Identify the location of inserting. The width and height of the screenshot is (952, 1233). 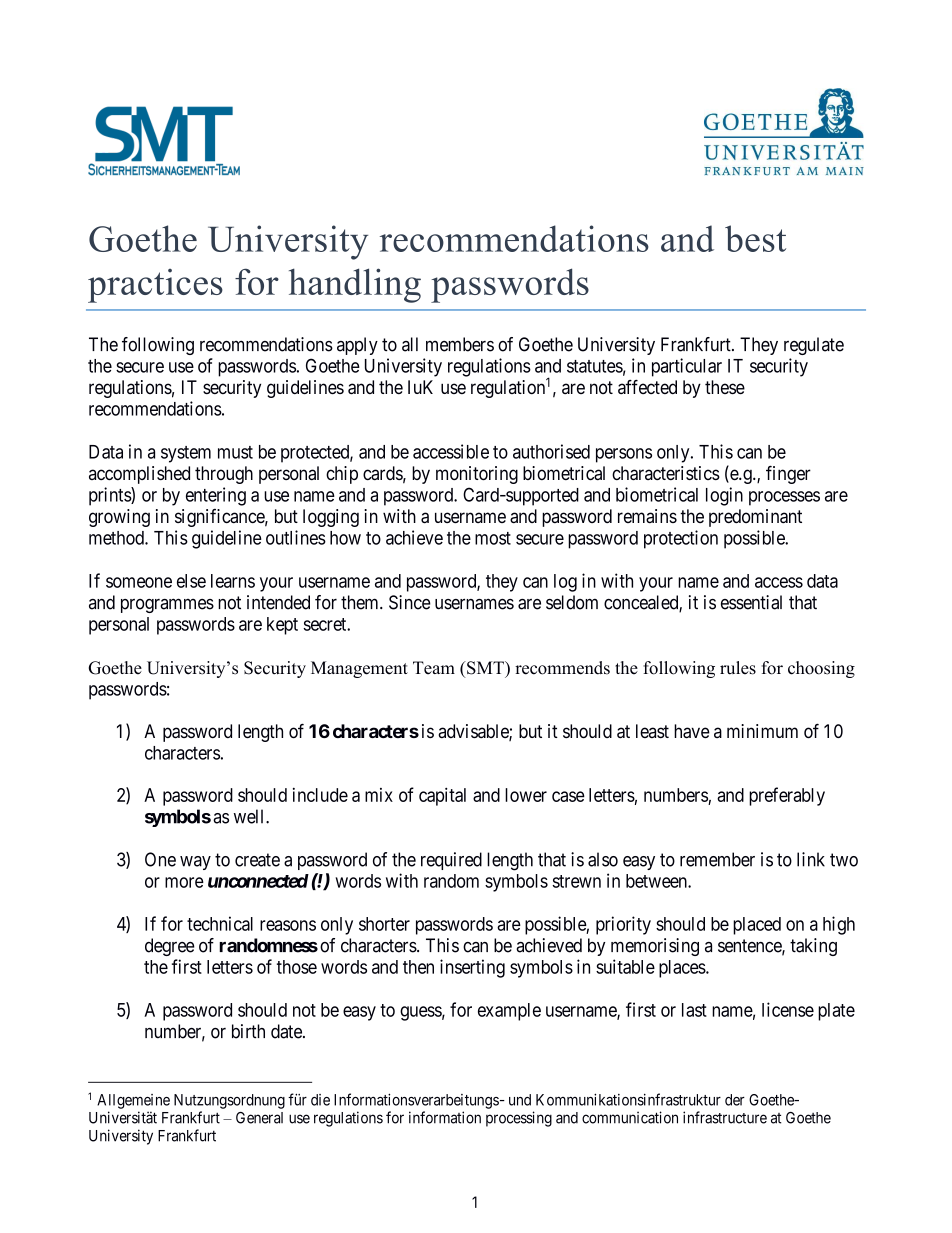
(472, 968).
